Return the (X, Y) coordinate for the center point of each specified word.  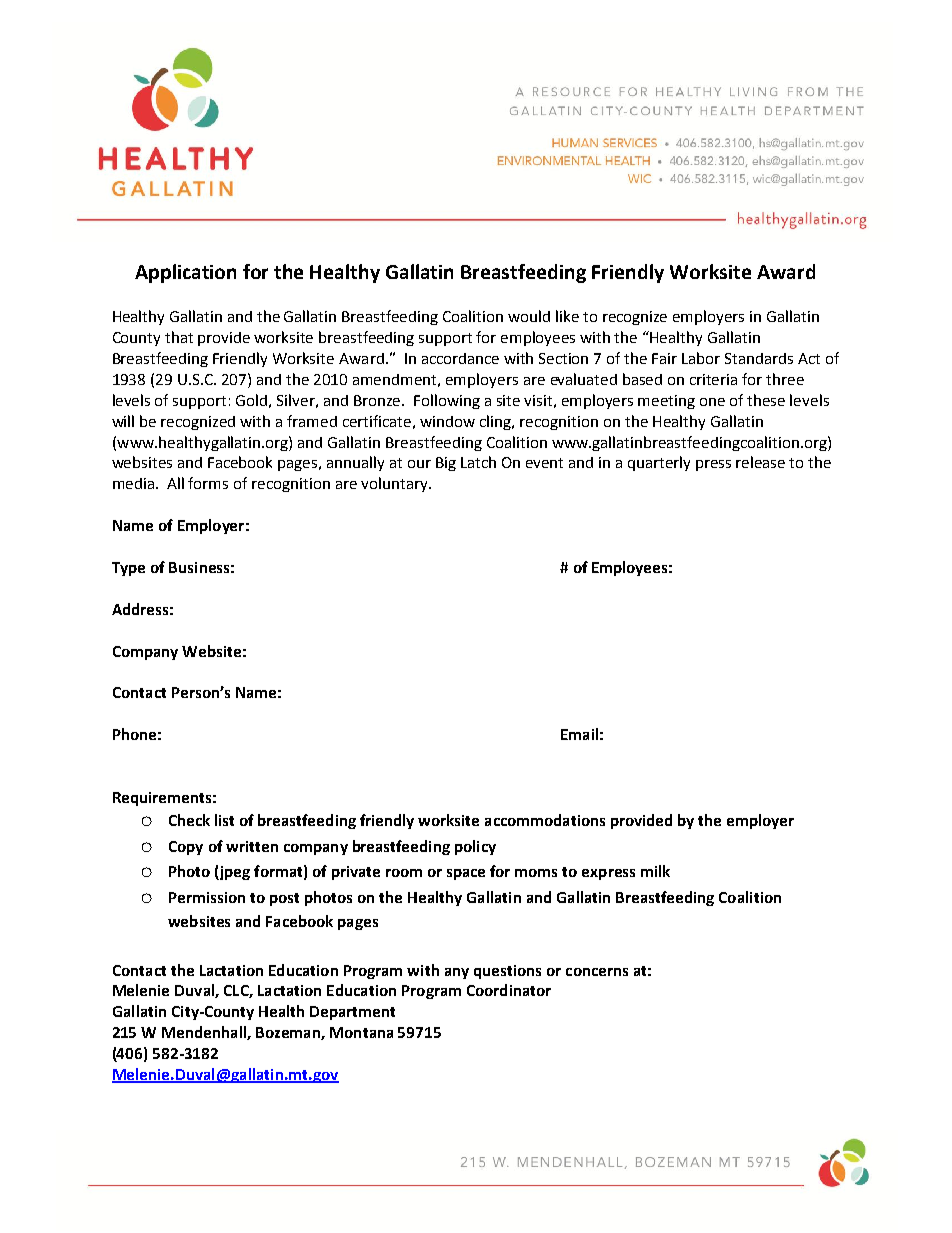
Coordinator (509, 990)
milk (655, 871)
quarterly (659, 463)
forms (208, 483)
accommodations (545, 820)
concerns (597, 972)
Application (185, 273)
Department (352, 1013)
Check (189, 820)
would (529, 316)
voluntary (395, 484)
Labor (701, 358)
